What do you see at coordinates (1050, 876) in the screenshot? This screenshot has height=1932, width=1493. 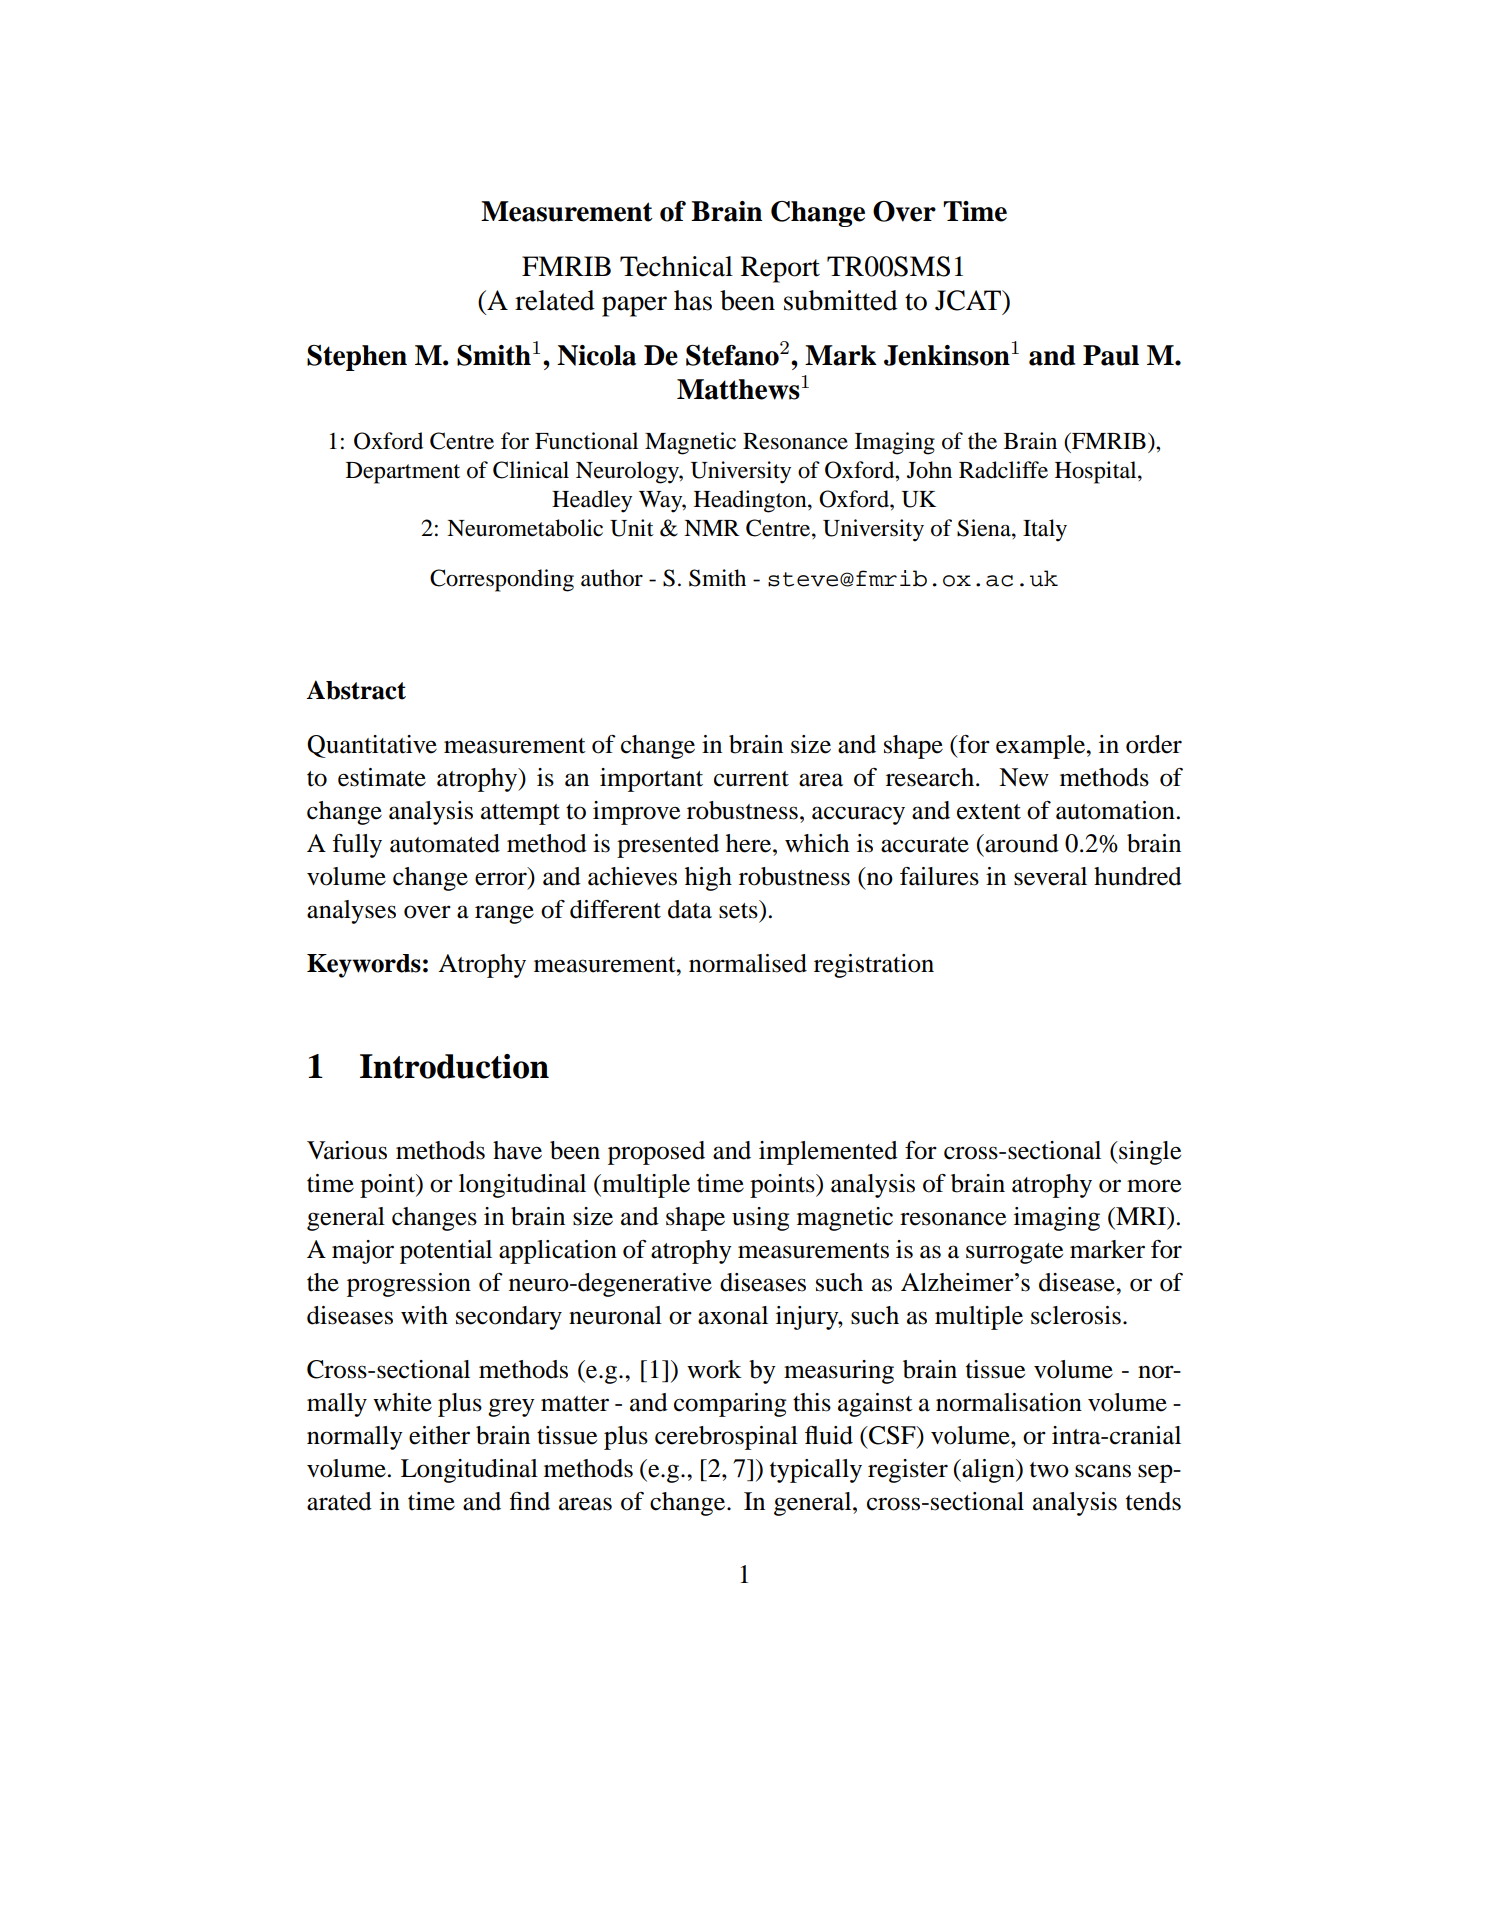 I see `several` at bounding box center [1050, 876].
